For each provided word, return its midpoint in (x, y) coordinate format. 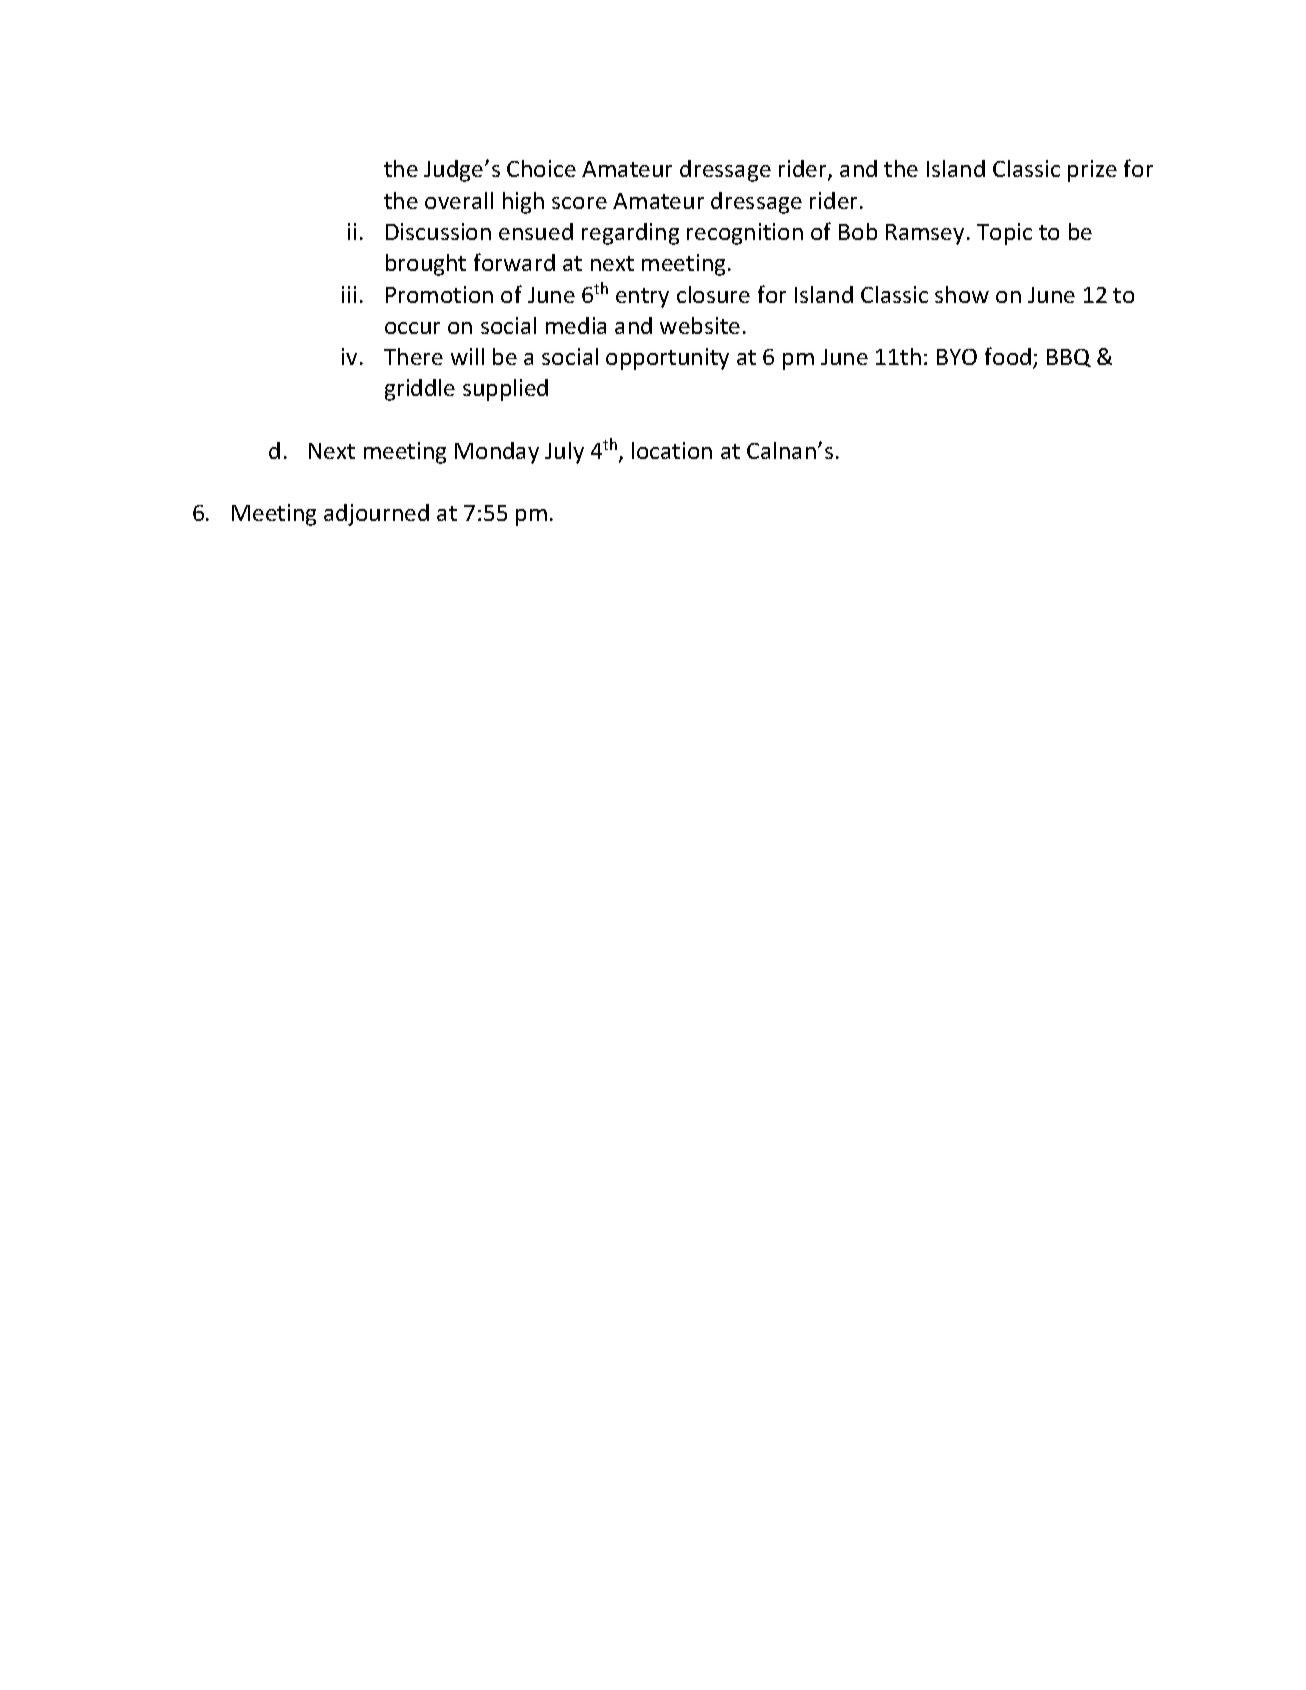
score (579, 203)
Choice (541, 168)
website (700, 325)
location (672, 450)
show (962, 294)
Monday (497, 453)
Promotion (439, 294)
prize (1092, 171)
